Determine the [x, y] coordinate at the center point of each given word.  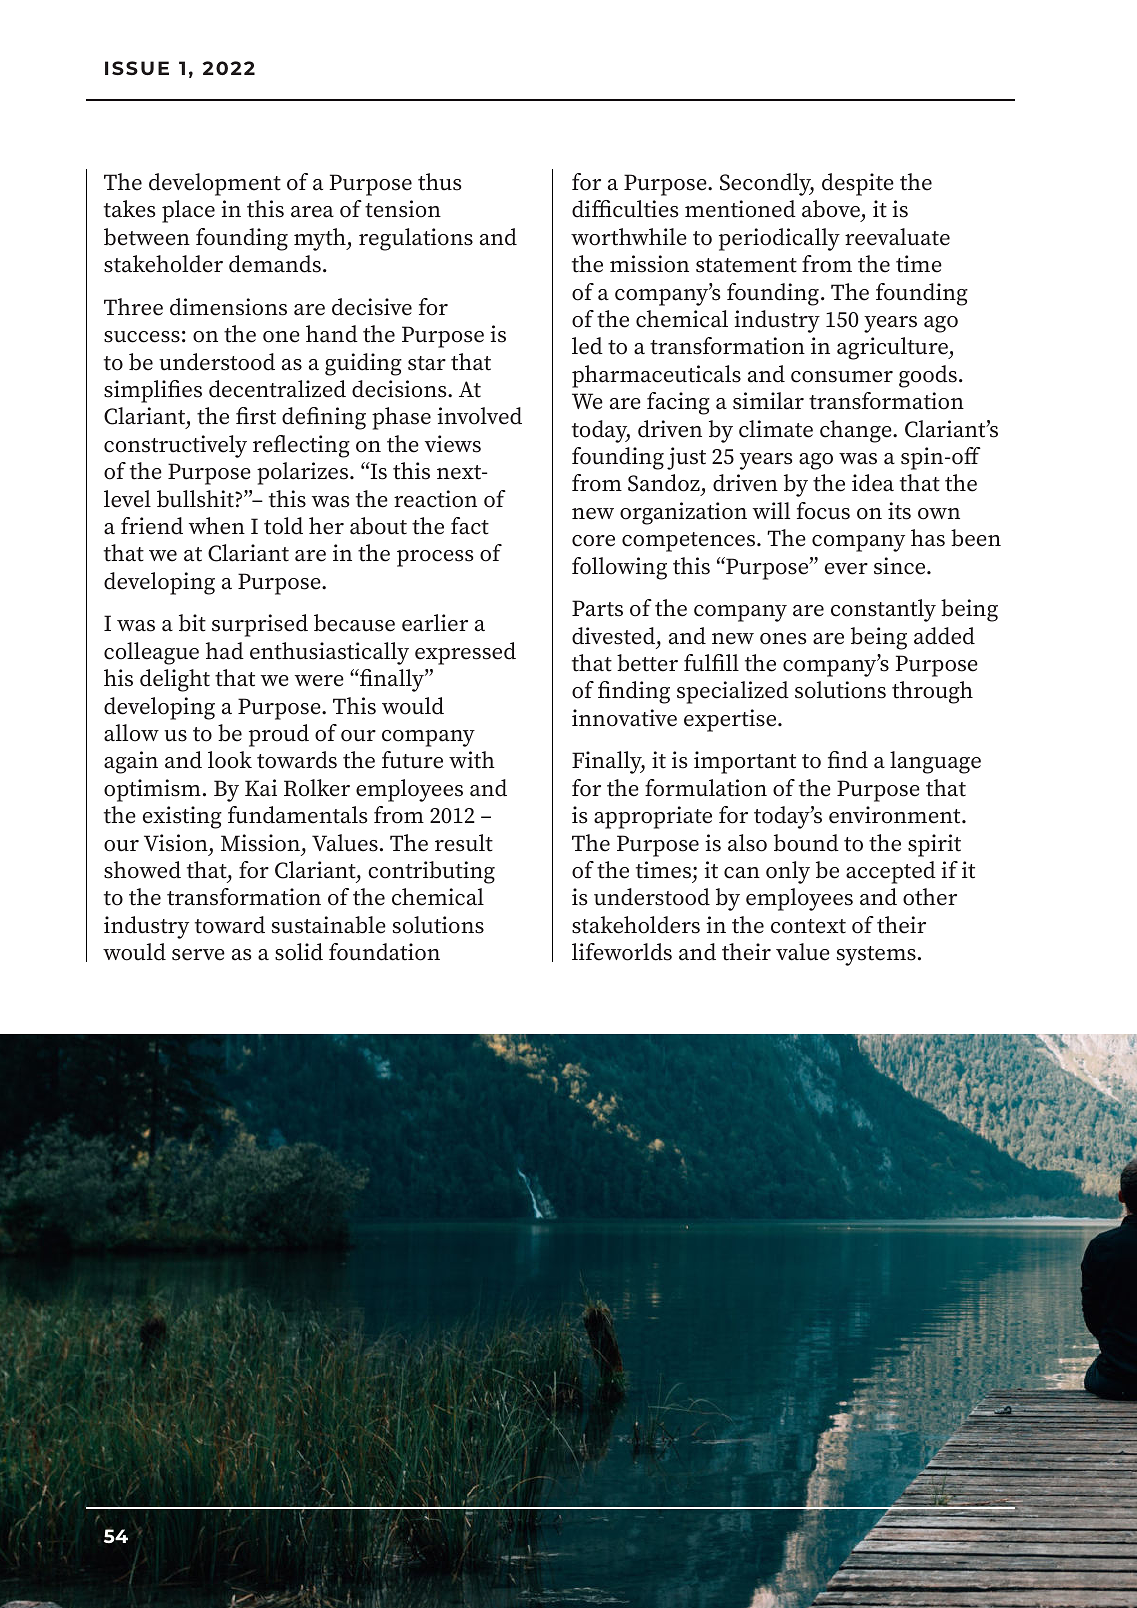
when [217, 526]
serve [198, 955]
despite [858, 184]
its [899, 511]
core [593, 541]
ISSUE [137, 68]
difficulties [625, 209]
